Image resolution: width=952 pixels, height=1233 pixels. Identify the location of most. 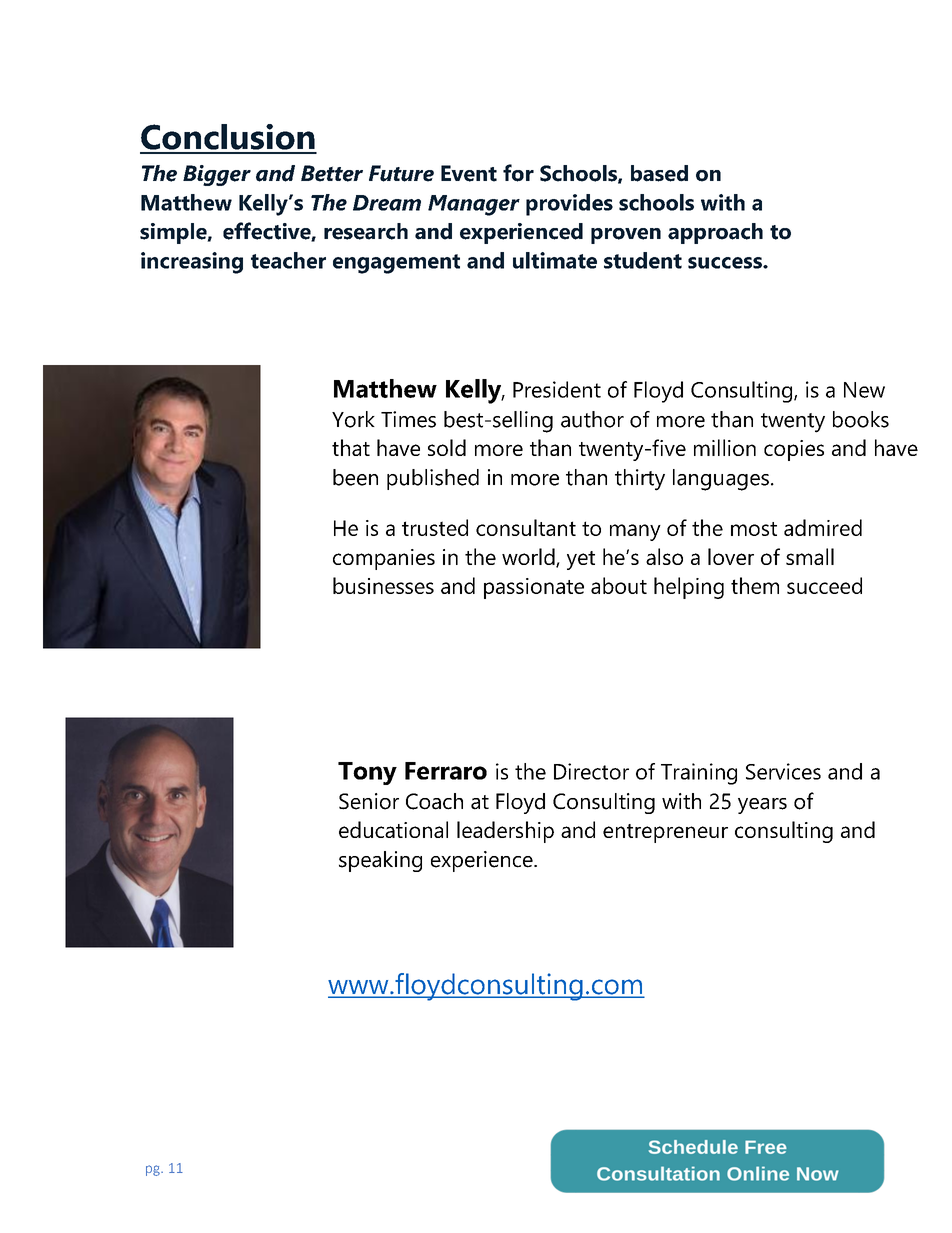
(754, 529).
